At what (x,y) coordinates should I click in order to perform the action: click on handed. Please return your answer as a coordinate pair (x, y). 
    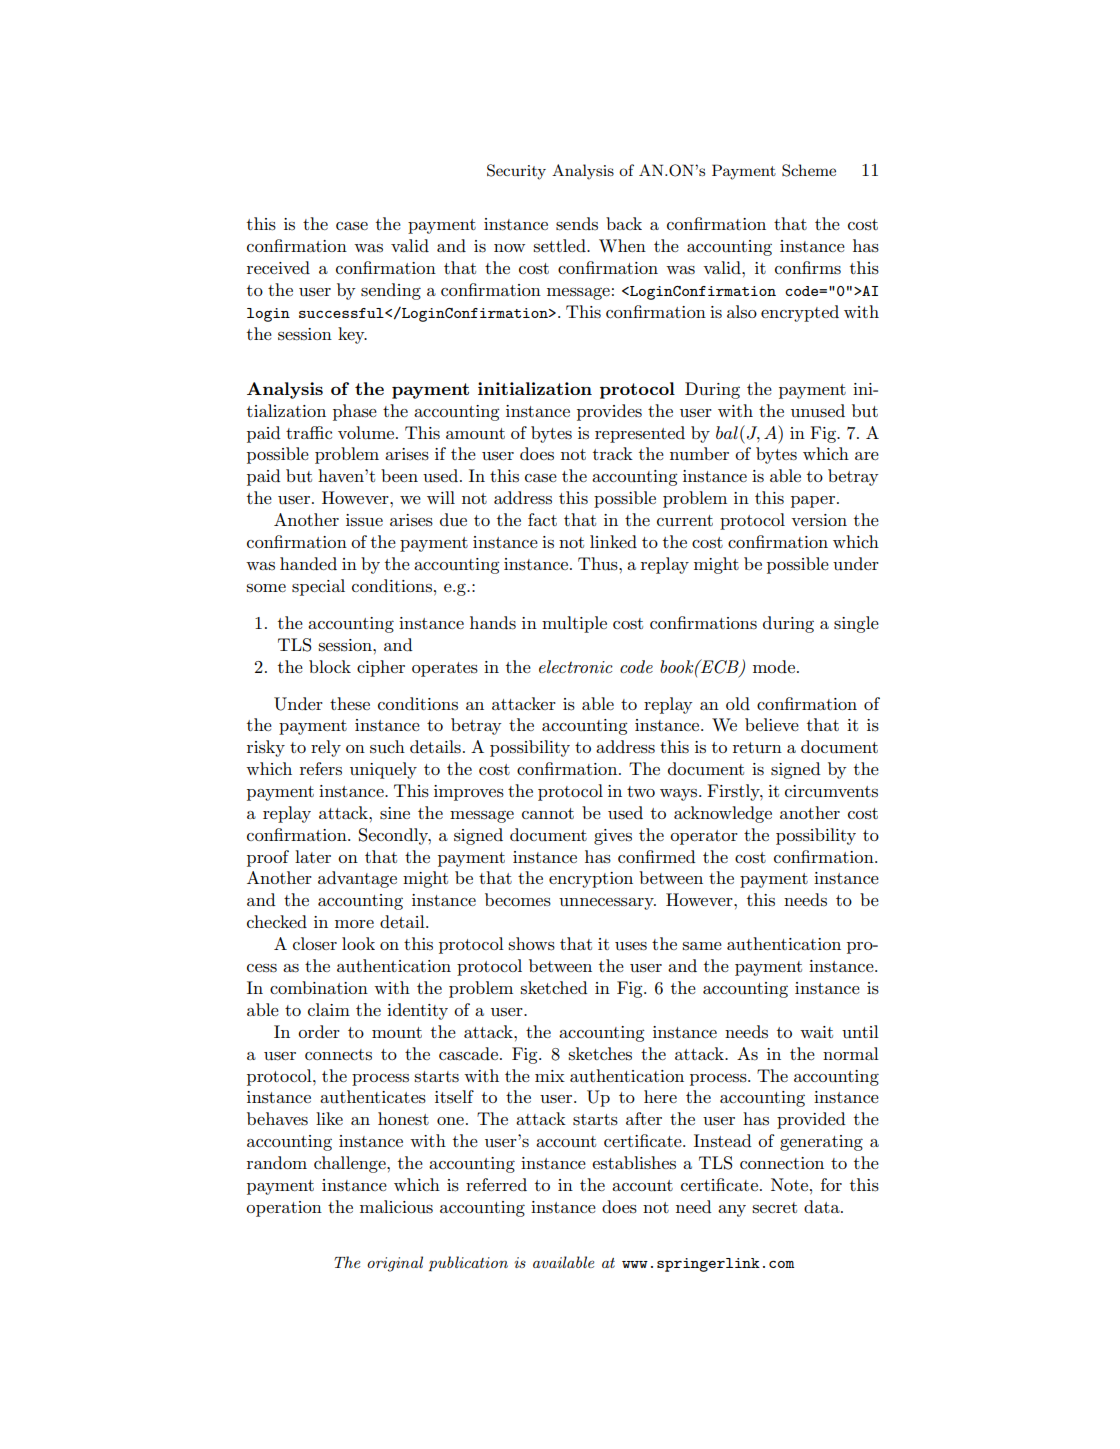
    Looking at the image, I should click on (308, 563).
